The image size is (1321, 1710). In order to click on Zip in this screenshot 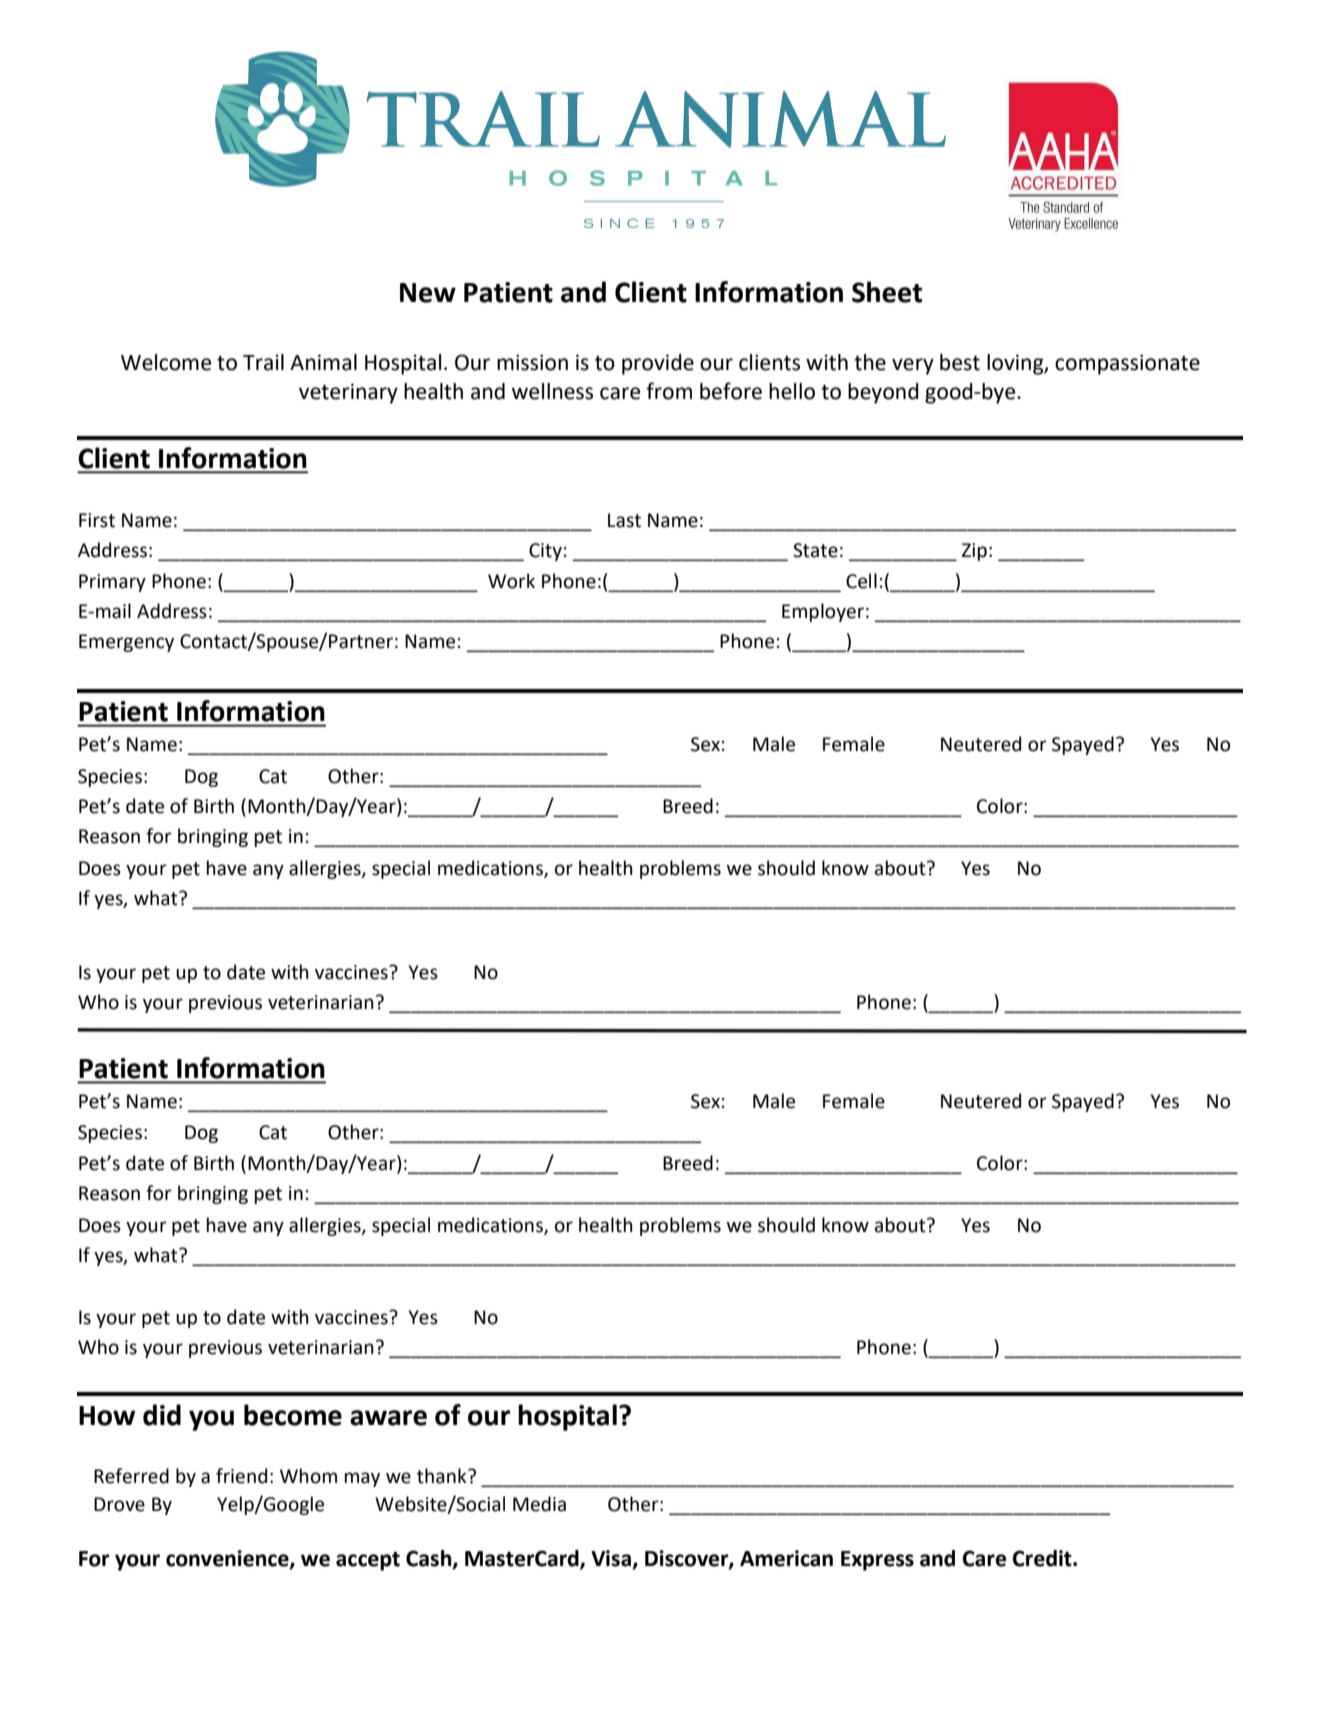, I will do `click(974, 552)`.
